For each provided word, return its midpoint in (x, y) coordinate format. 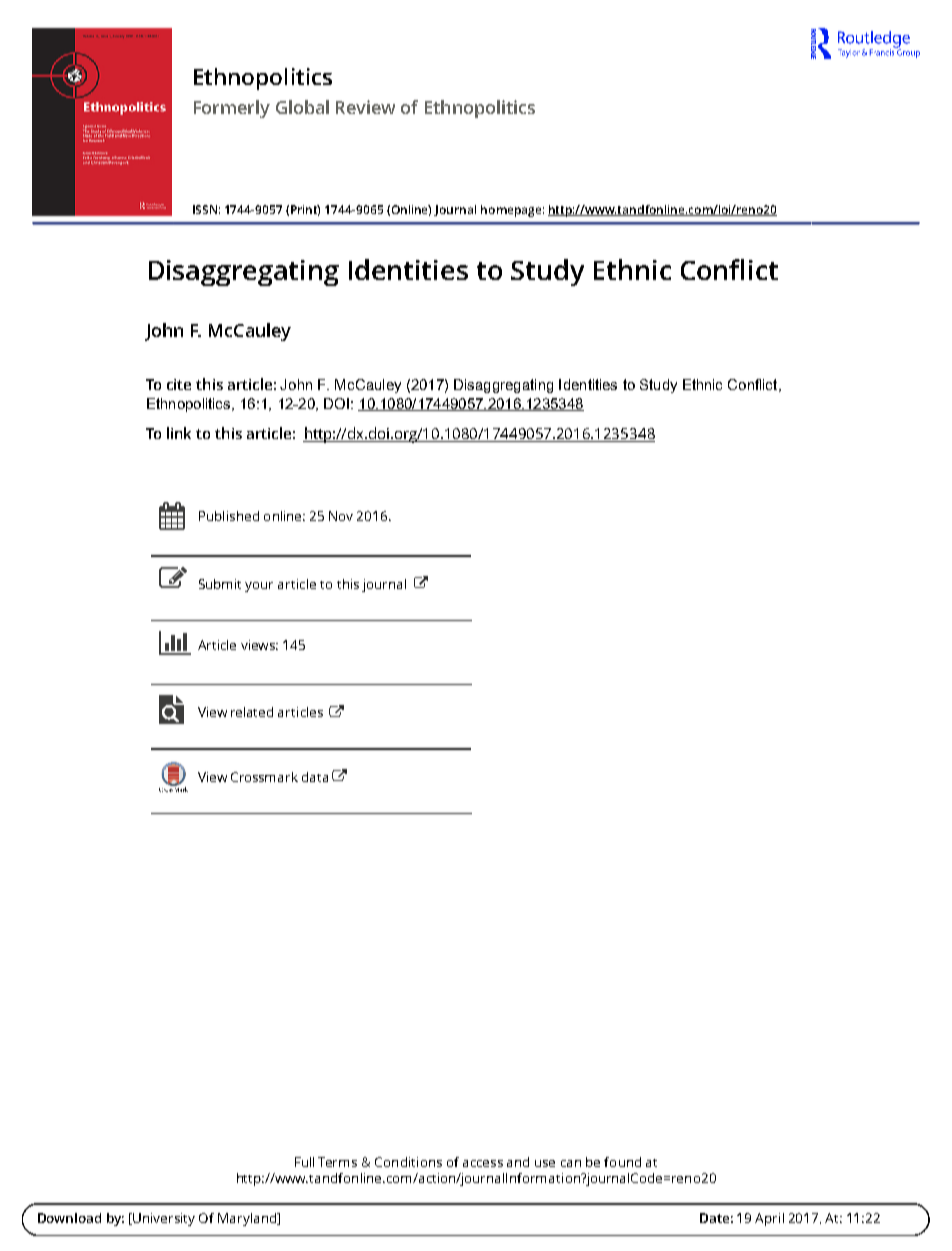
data (315, 777)
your (259, 587)
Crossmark (264, 777)
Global (302, 107)
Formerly (232, 109)
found (622, 1162)
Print (305, 210)
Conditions (408, 1162)
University (164, 1219)
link (179, 433)
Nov (341, 516)
